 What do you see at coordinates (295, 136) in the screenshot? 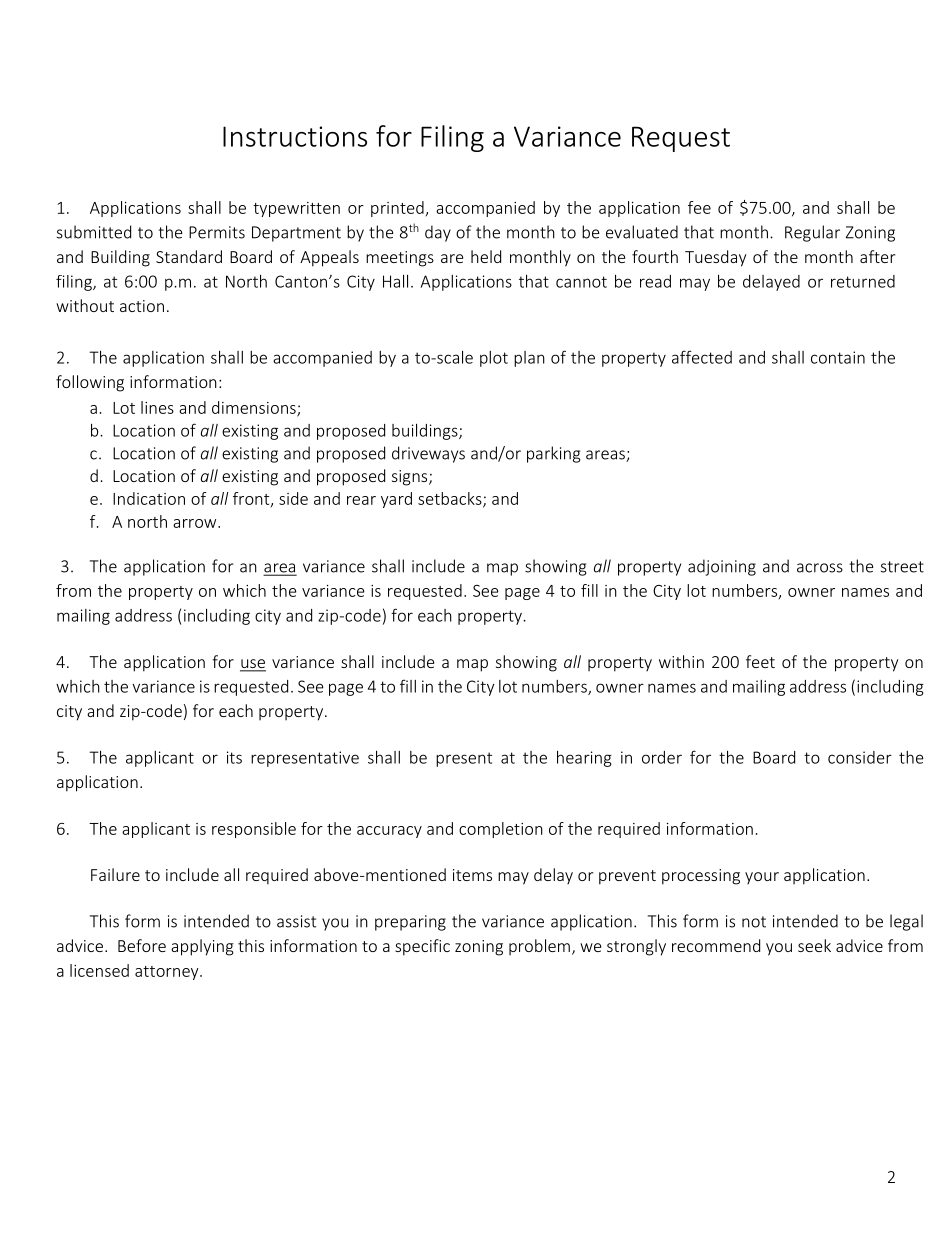
I see `Instructions` at bounding box center [295, 136].
